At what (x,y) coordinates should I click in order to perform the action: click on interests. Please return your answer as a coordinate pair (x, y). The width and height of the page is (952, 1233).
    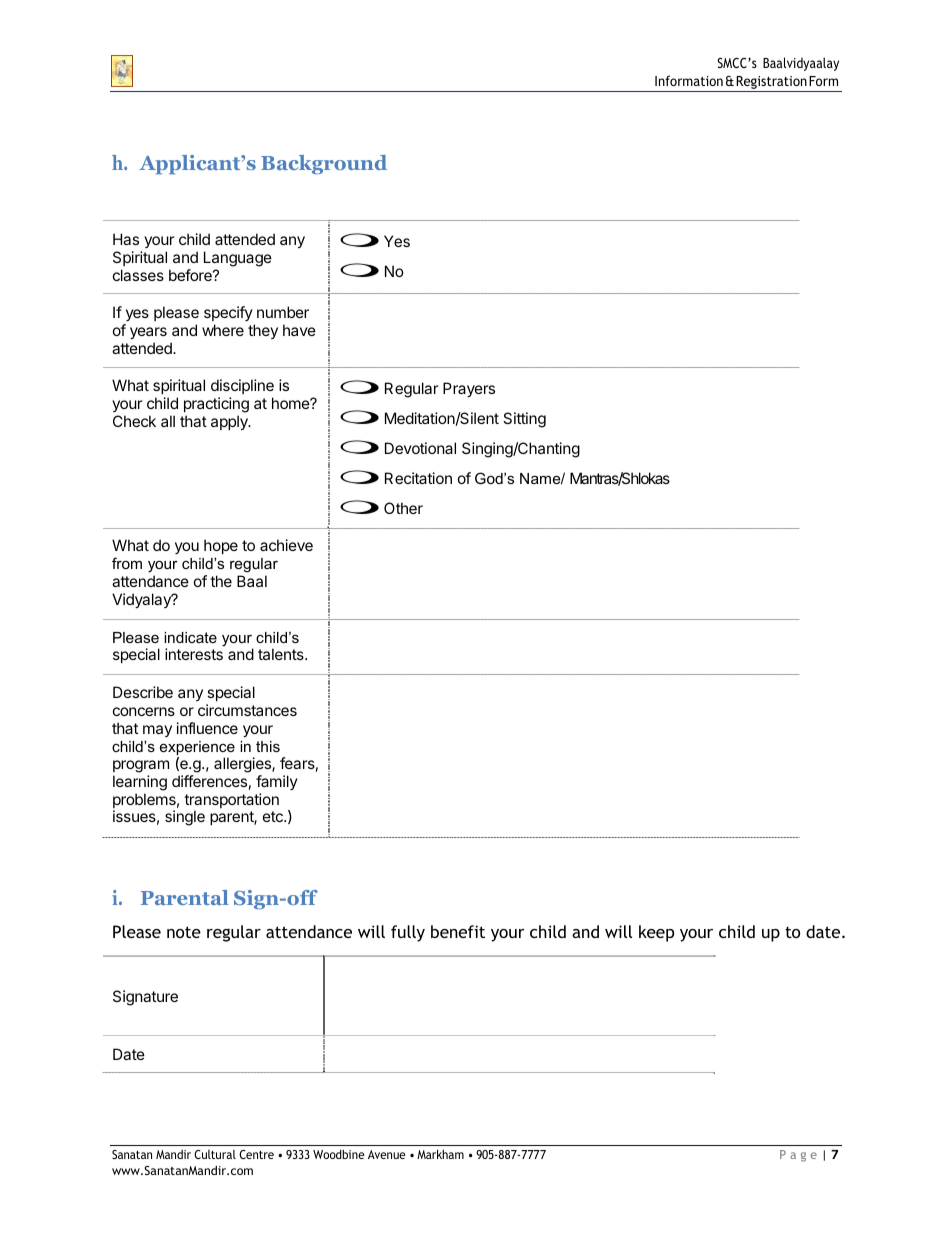
    Looking at the image, I should click on (194, 654).
